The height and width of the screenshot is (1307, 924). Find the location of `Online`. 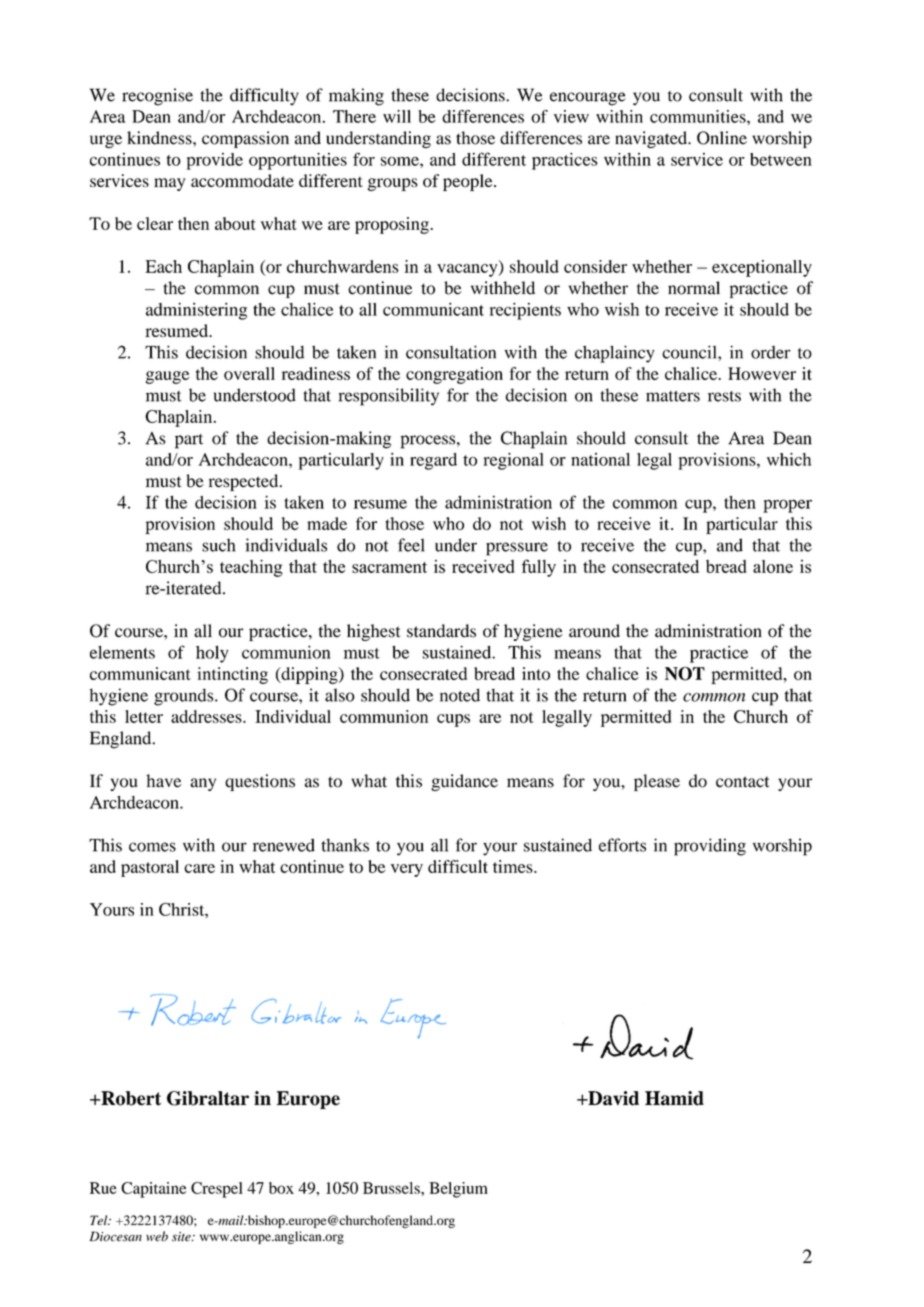

Online is located at coordinates (722, 138).
